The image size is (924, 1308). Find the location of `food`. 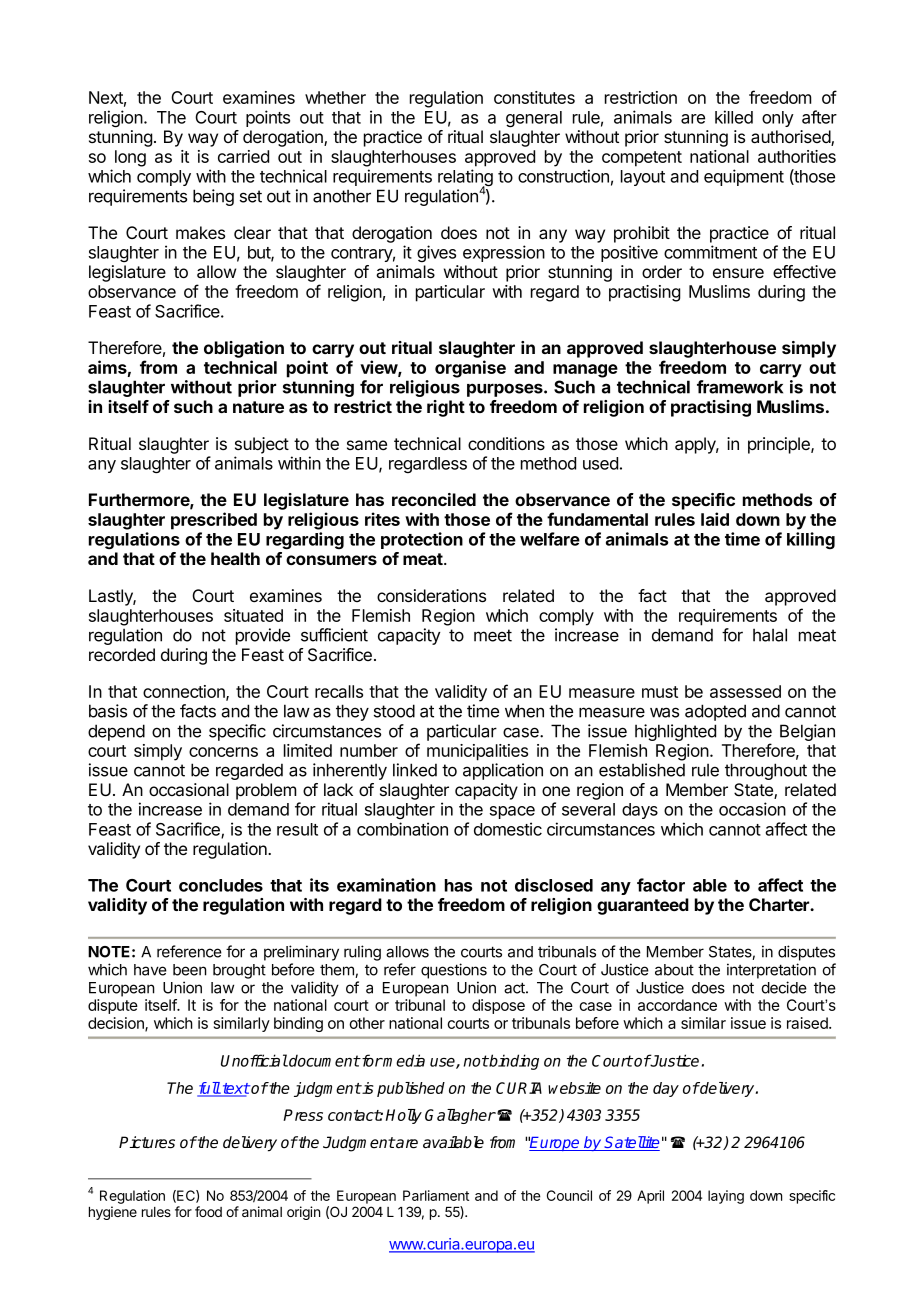

food is located at coordinates (208, 1211).
